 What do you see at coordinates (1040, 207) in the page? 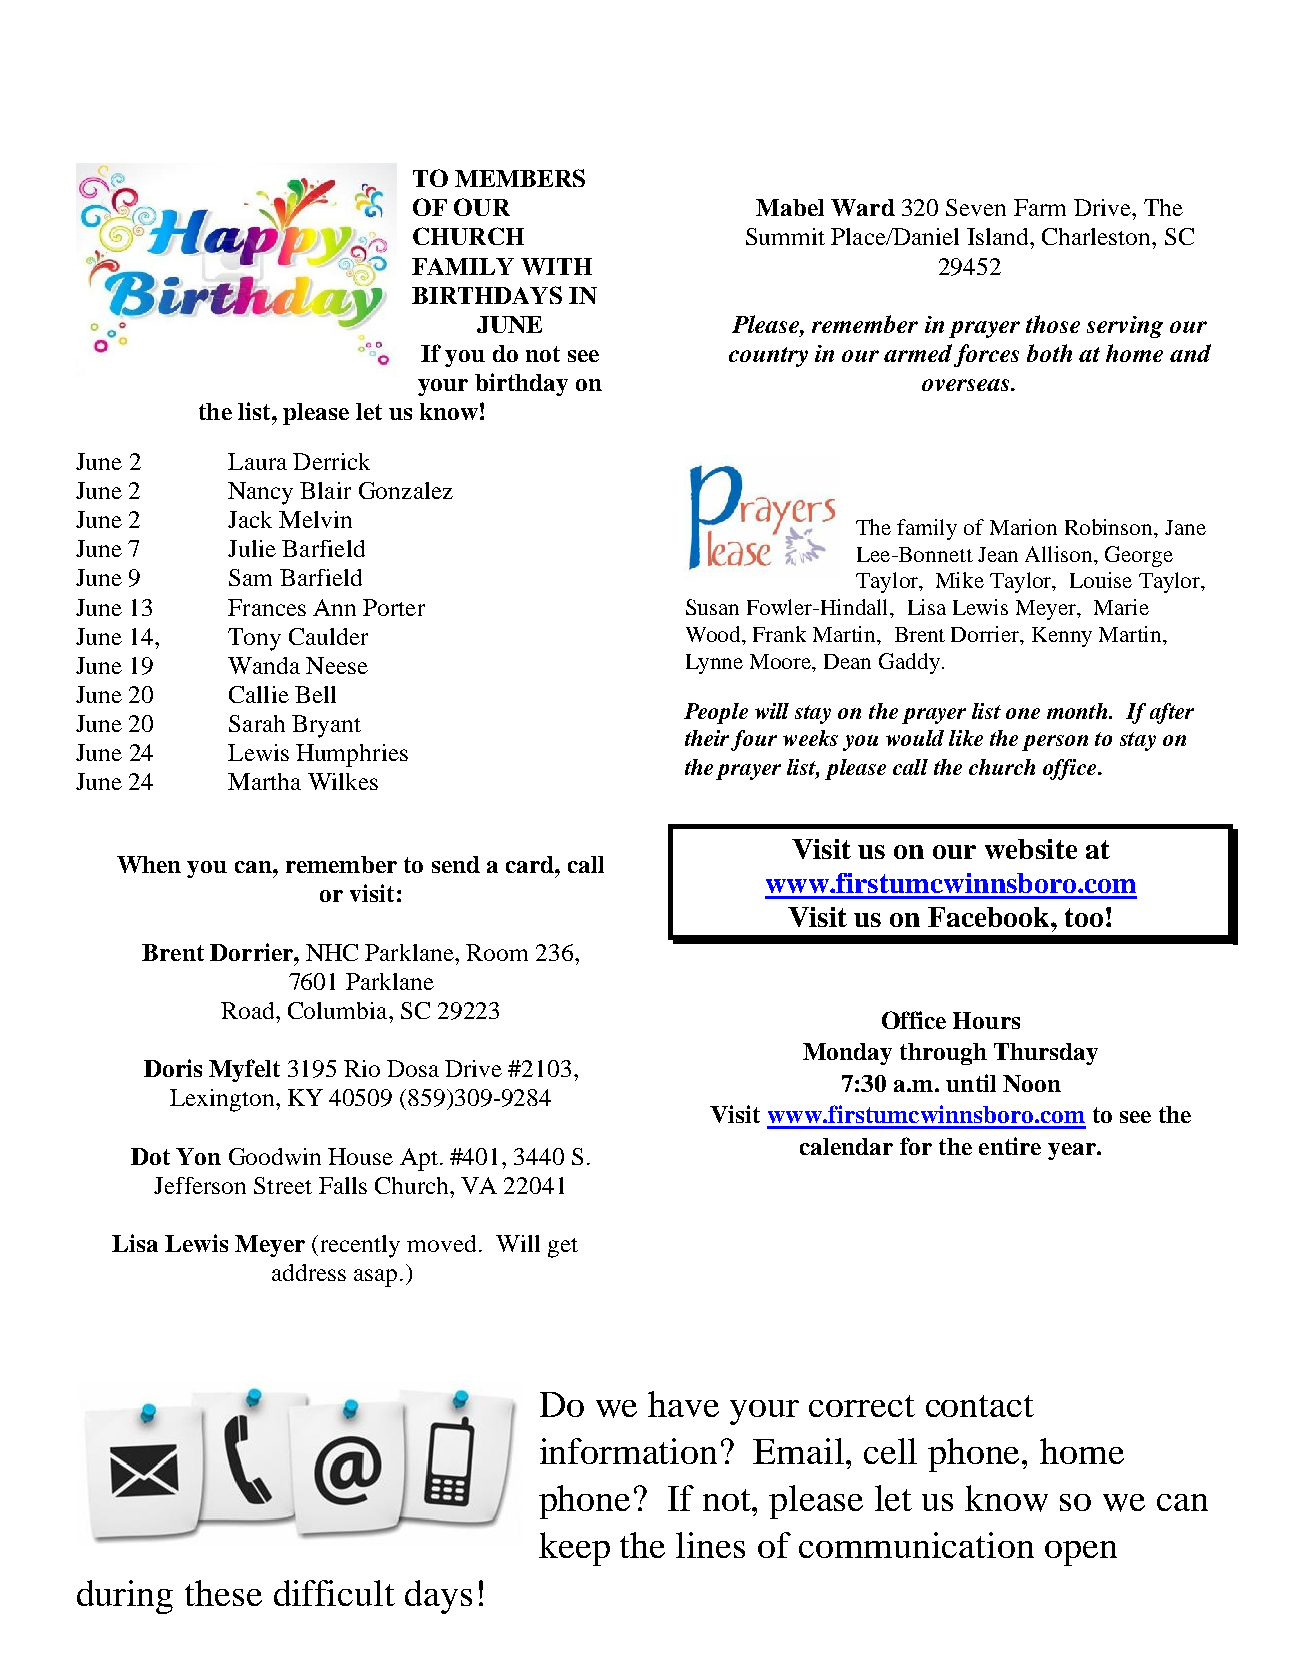
I see `Farm` at bounding box center [1040, 207].
